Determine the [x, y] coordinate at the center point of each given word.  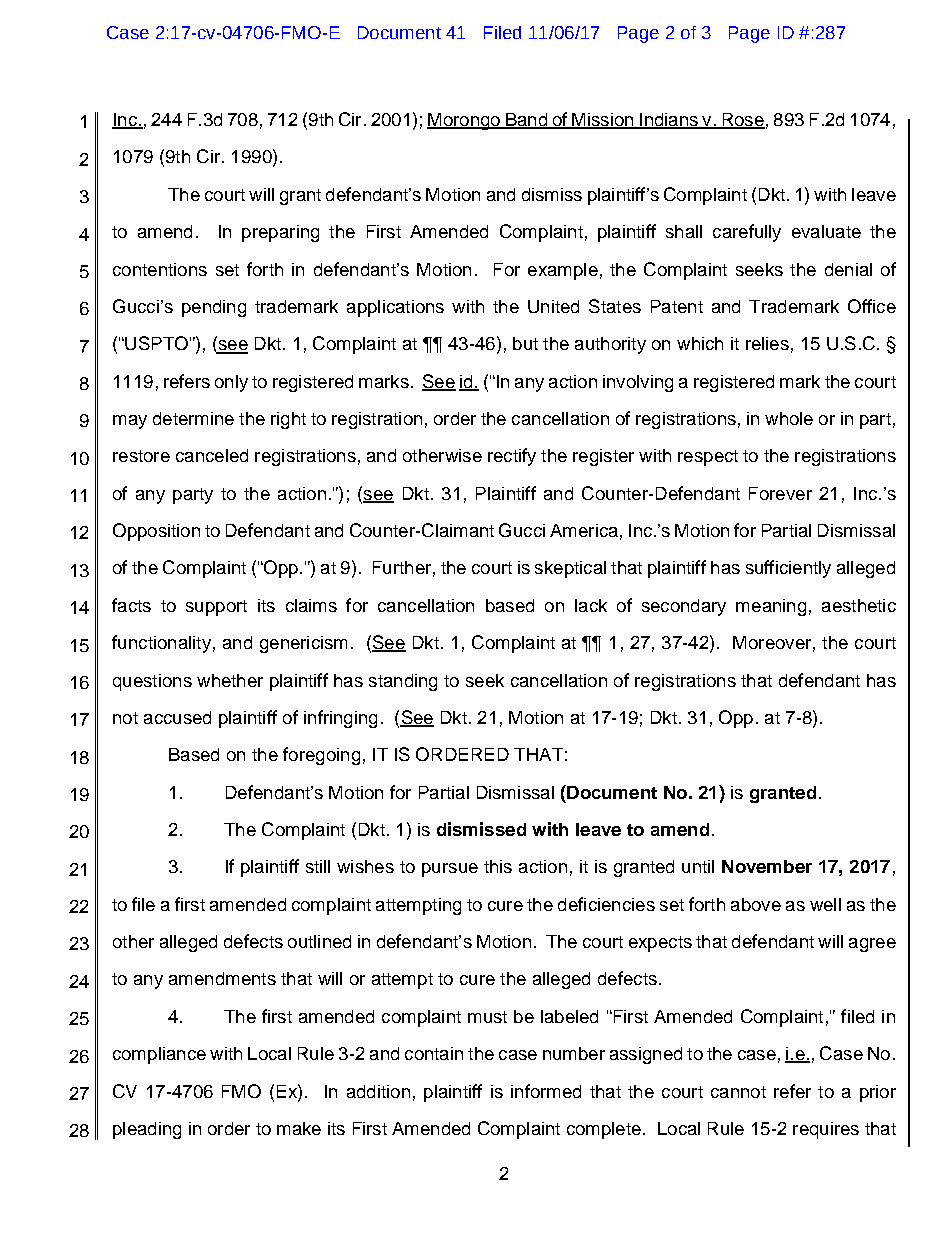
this [498, 866]
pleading [147, 1130]
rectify [512, 457]
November [767, 866]
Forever [780, 493]
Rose [742, 121]
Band [527, 121]
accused [177, 717]
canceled [212, 455]
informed [546, 1091]
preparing [280, 233]
